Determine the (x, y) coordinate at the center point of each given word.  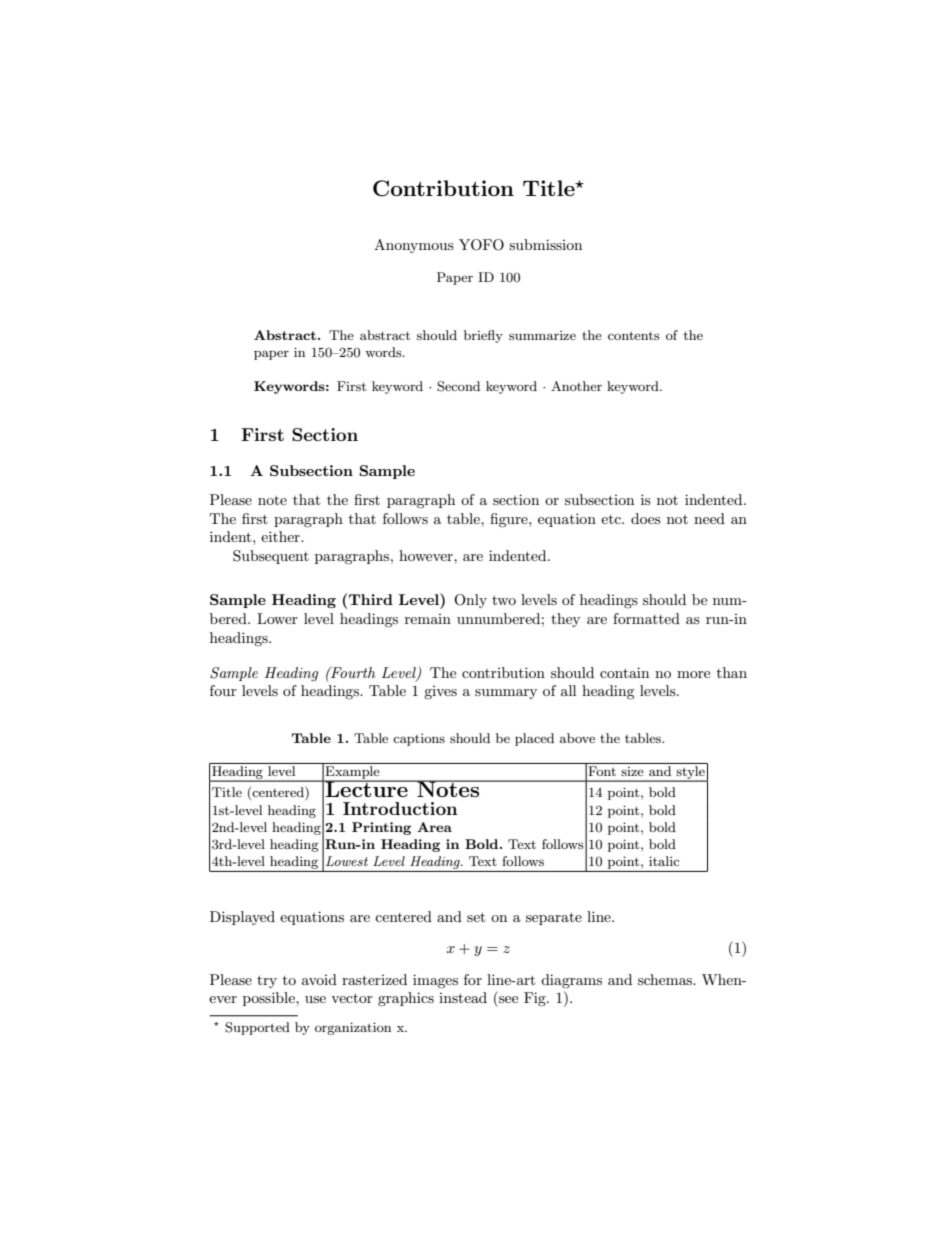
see (508, 999)
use (315, 999)
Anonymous (414, 246)
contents (634, 335)
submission (545, 244)
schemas (666, 979)
